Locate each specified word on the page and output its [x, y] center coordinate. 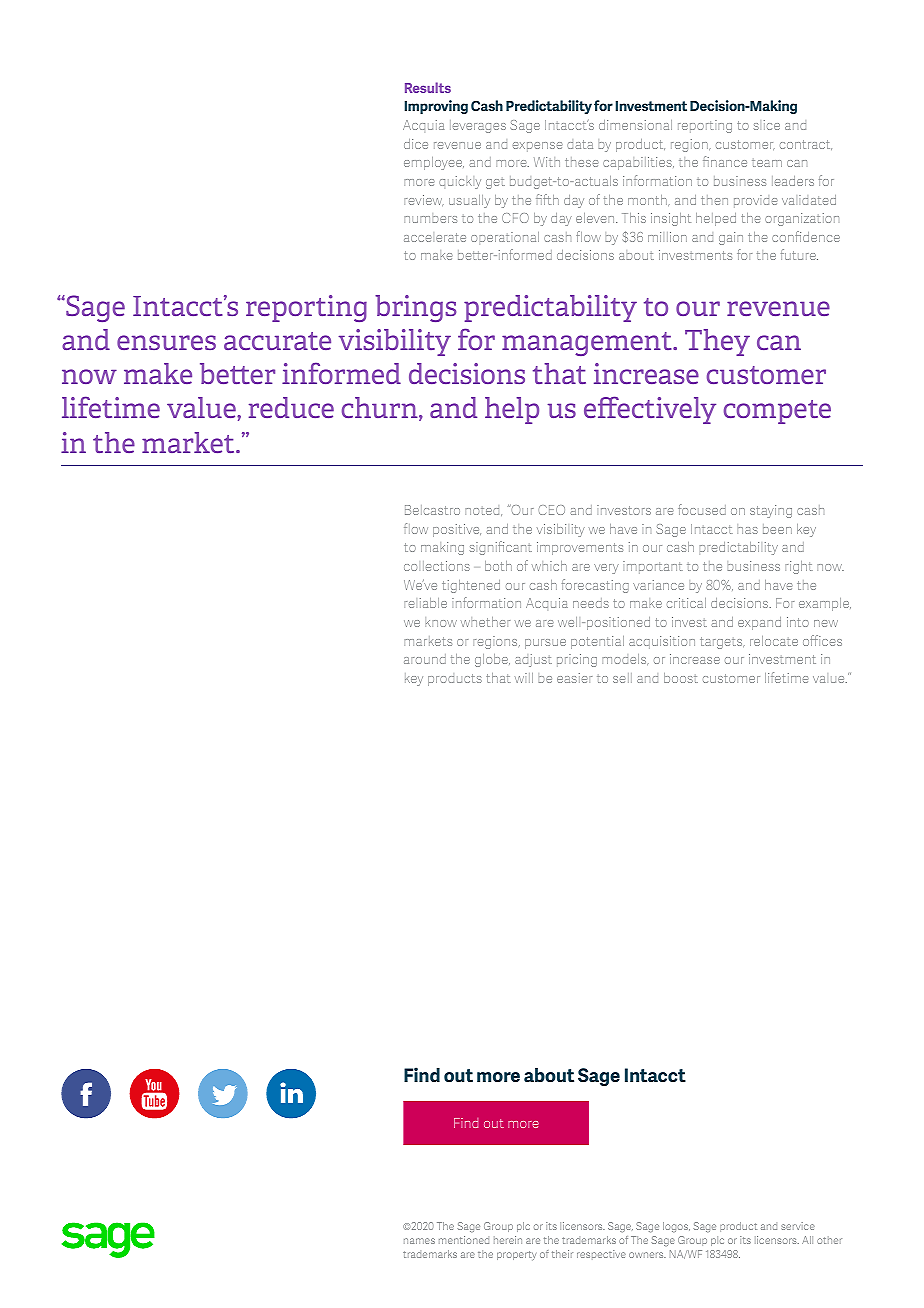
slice [767, 125]
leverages [478, 126]
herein [508, 1240]
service [798, 1226]
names [419, 1241]
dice [416, 144]
